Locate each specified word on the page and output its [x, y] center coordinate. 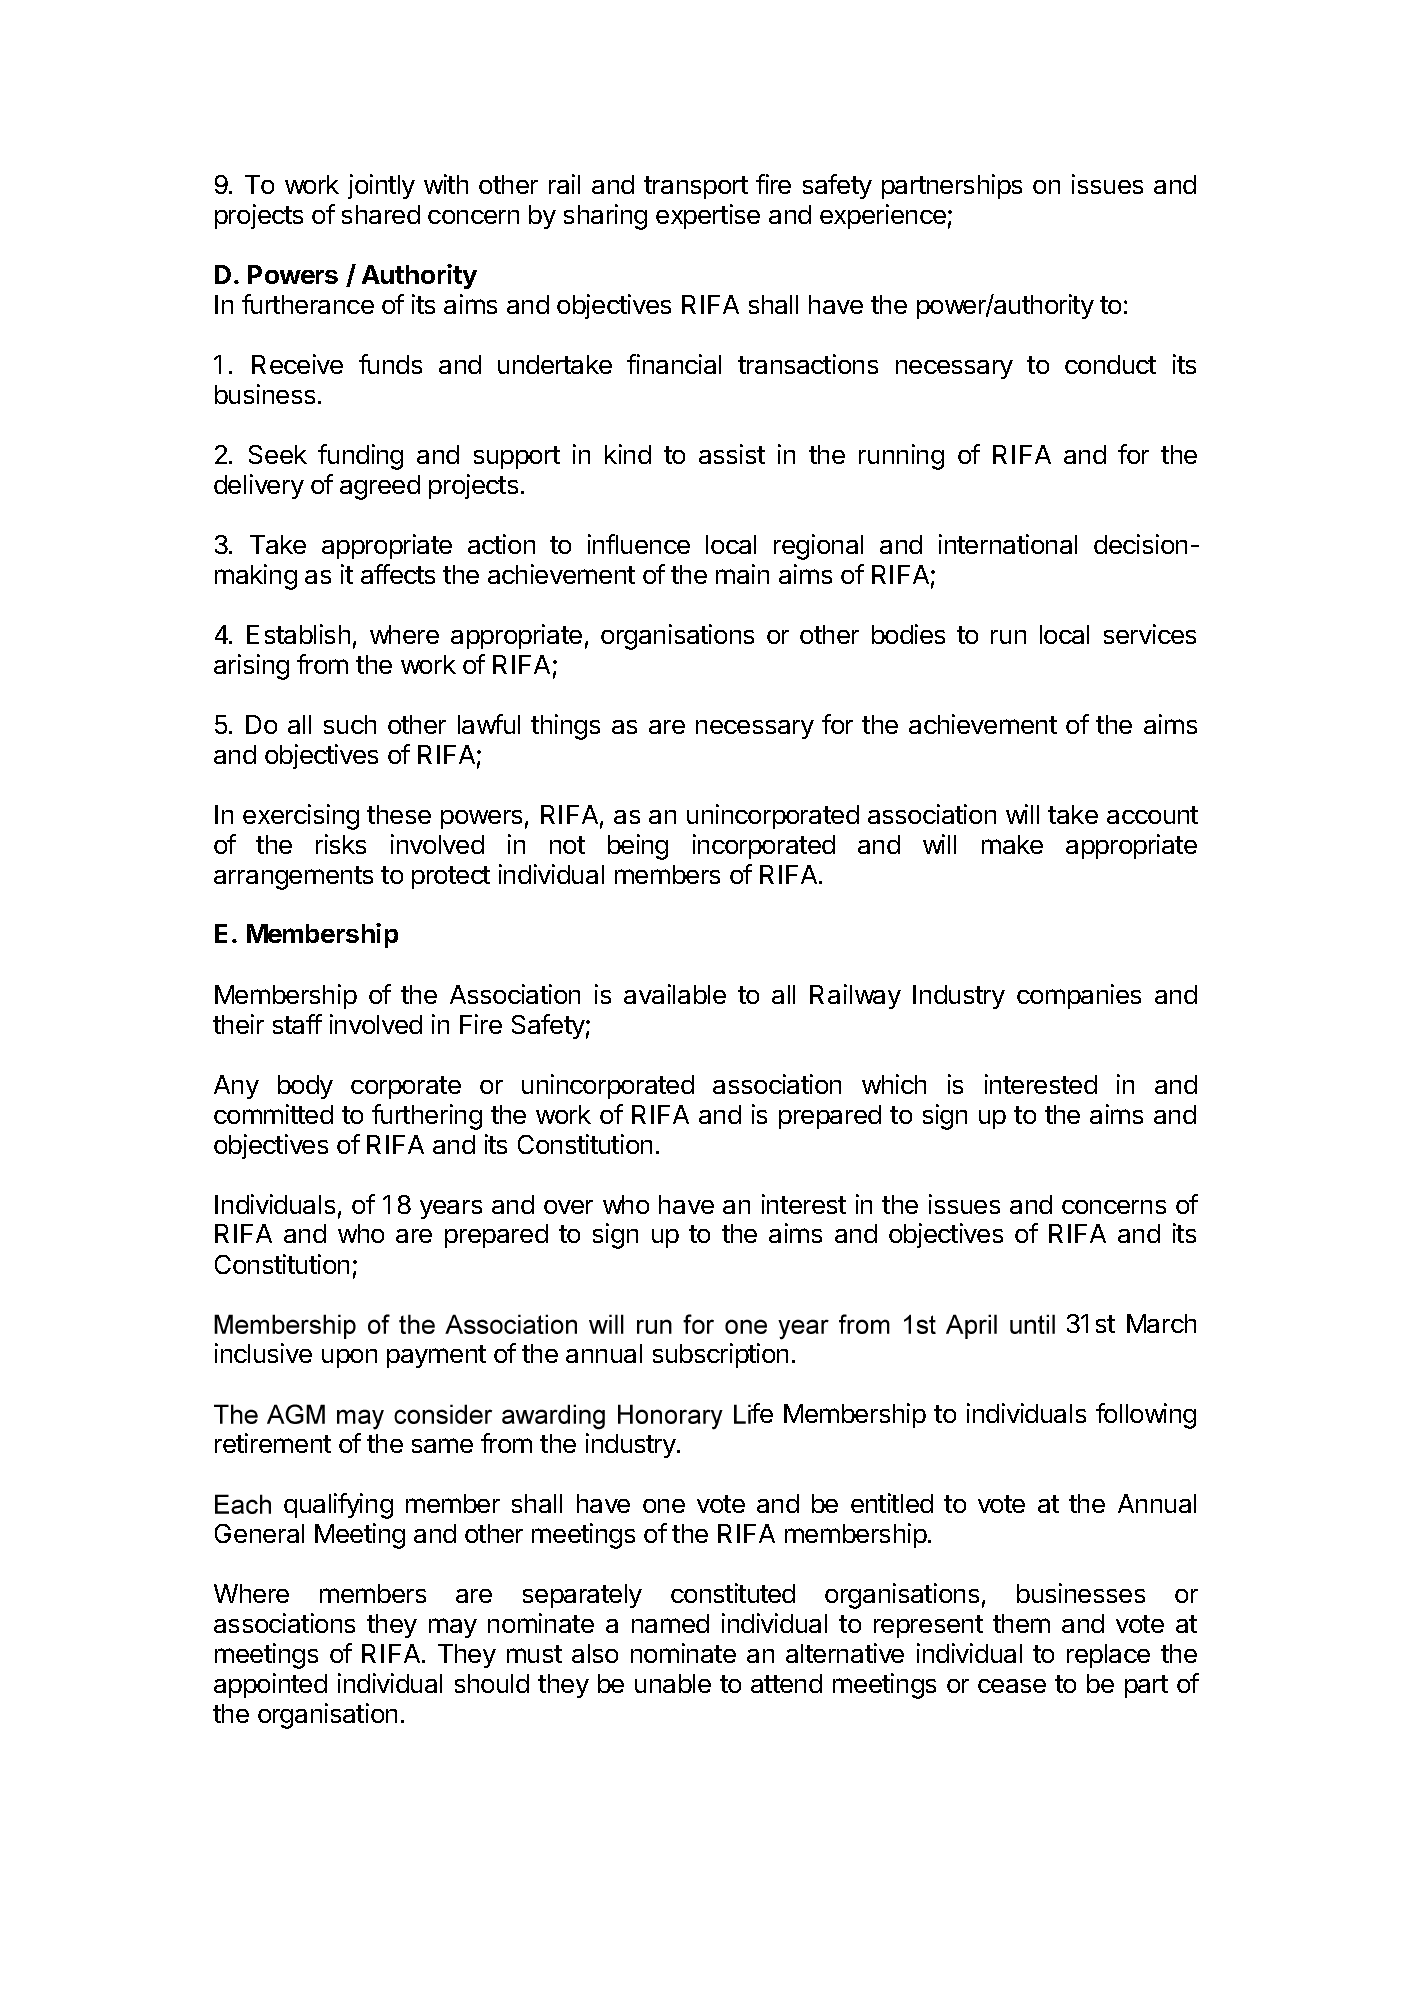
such [350, 724]
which [894, 1084]
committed [273, 1114]
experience [883, 216]
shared [381, 214]
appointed [270, 1685]
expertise [708, 216]
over [568, 1207]
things [565, 727]
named [670, 1623]
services [1150, 634]
